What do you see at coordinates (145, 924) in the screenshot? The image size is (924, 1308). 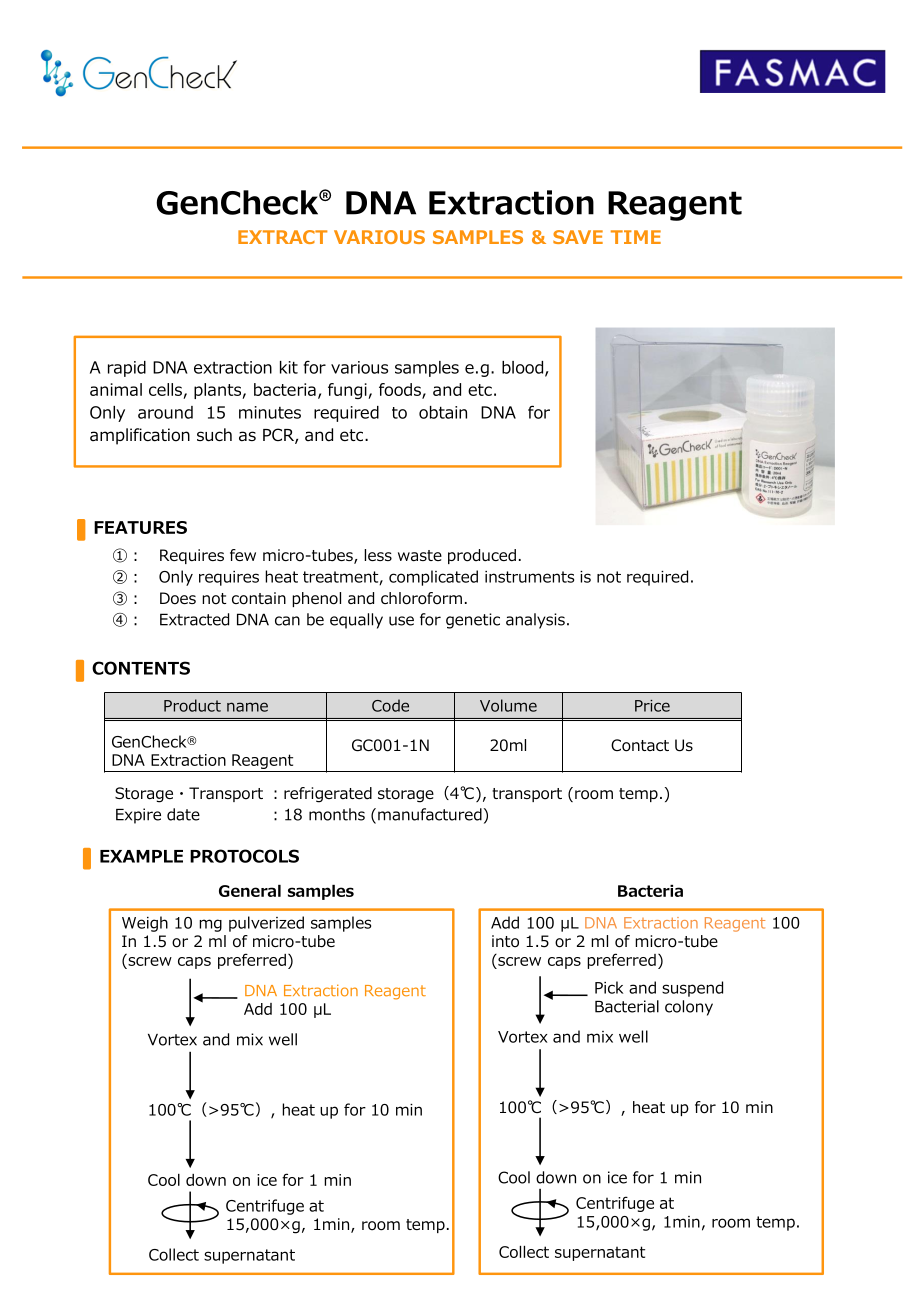 I see `Weigh` at bounding box center [145, 924].
